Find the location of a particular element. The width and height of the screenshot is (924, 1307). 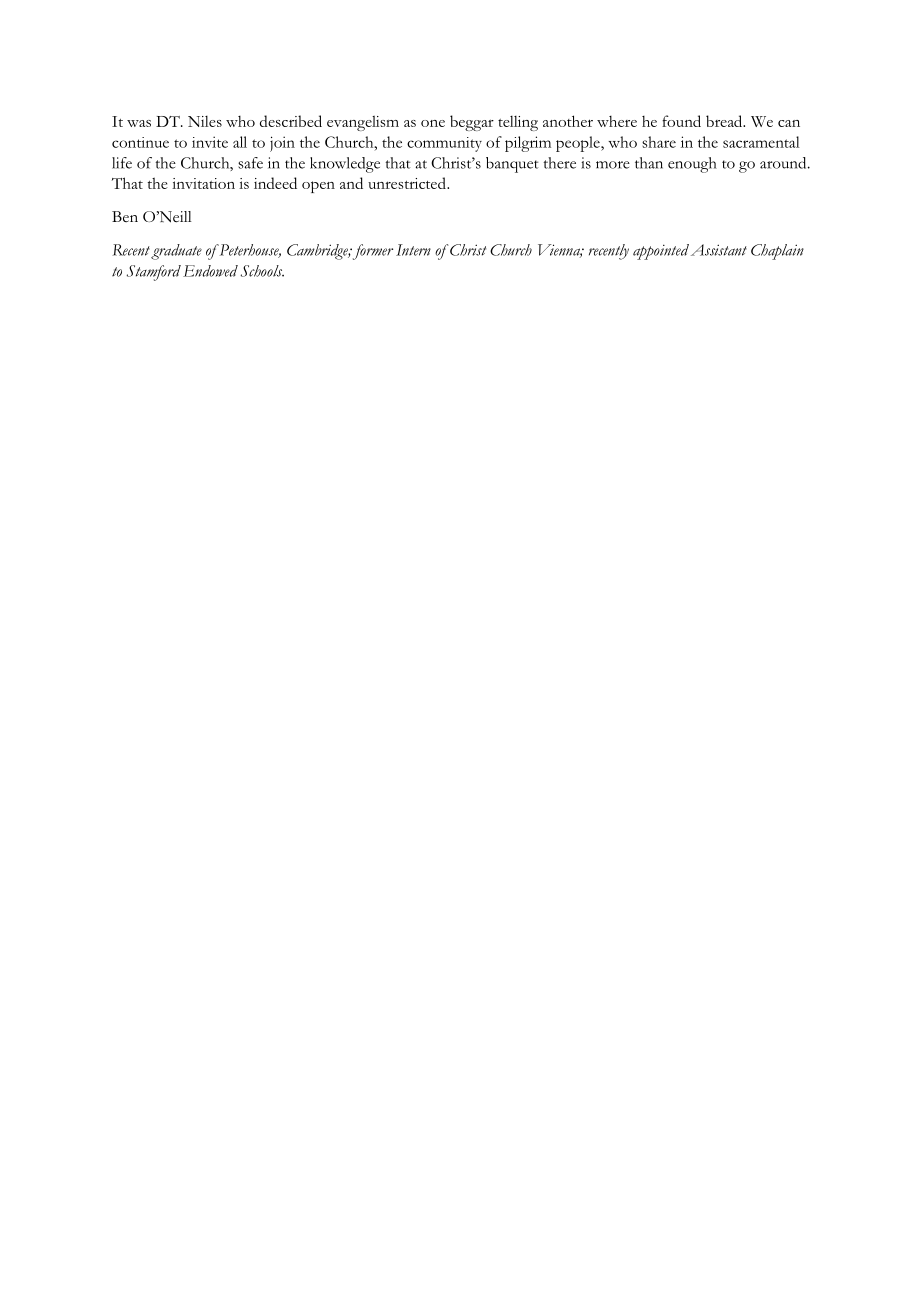

Niles is located at coordinates (205, 121).
